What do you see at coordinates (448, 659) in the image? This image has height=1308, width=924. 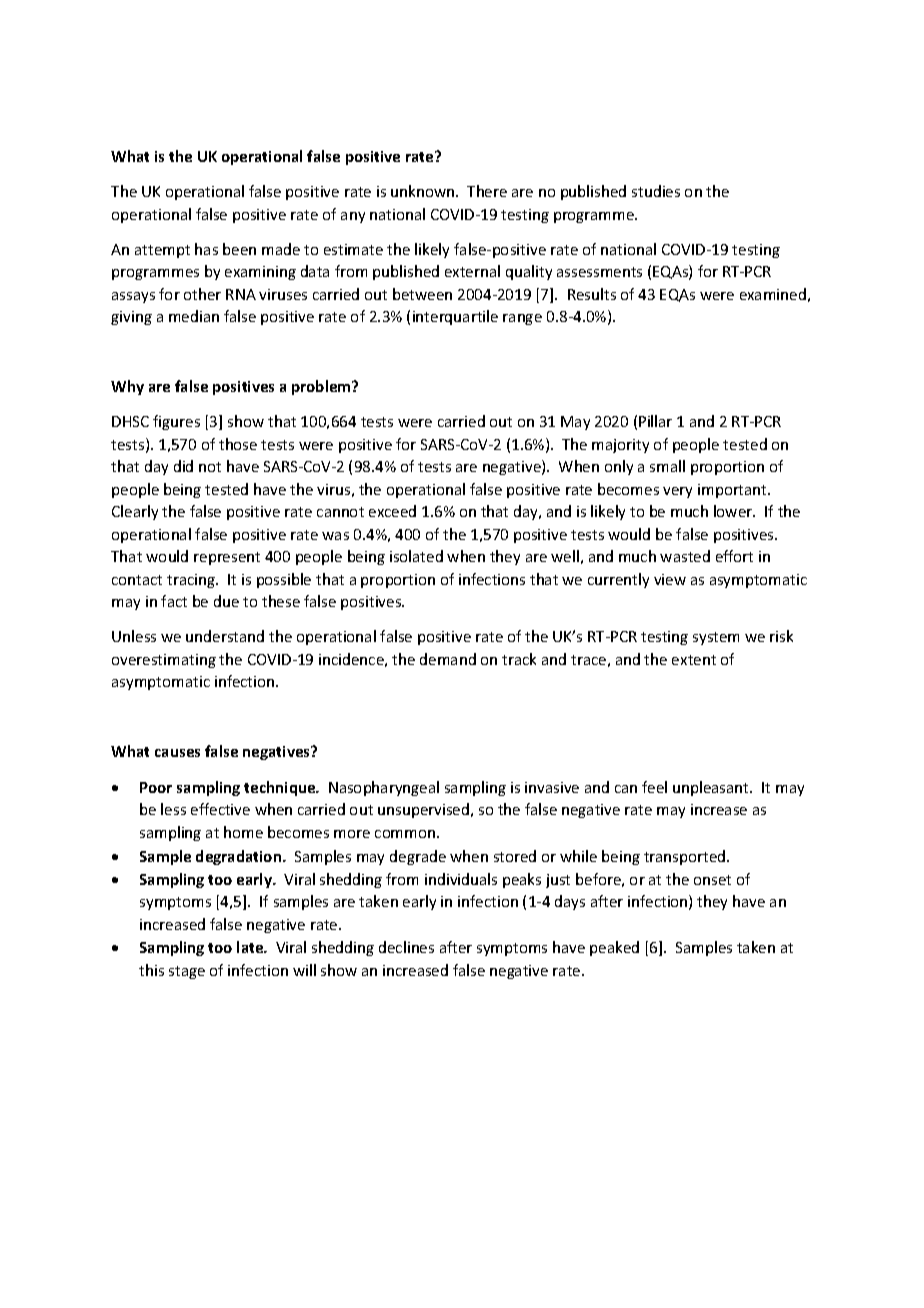 I see `demand` at bounding box center [448, 659].
